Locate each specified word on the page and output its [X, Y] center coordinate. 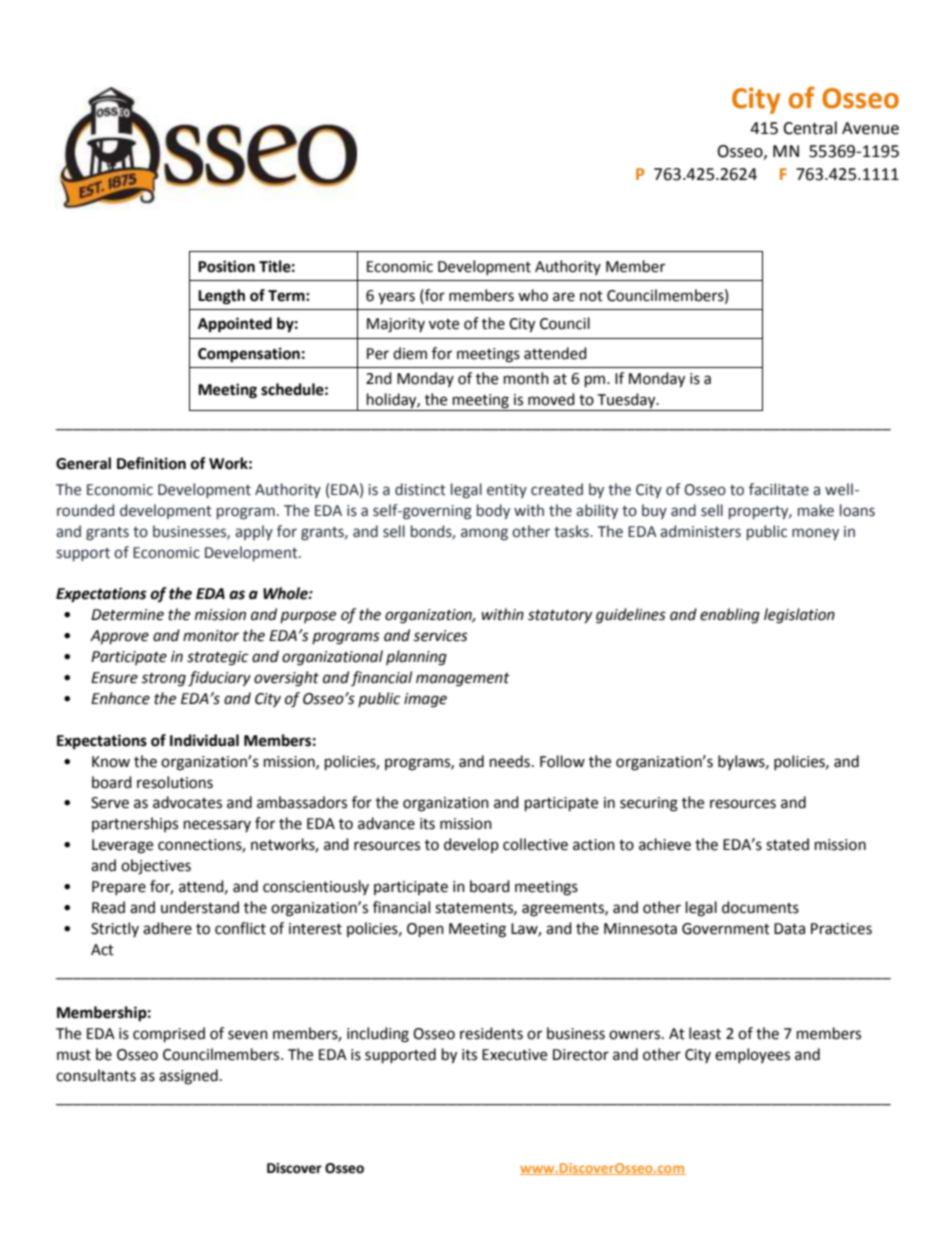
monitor [211, 636]
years [396, 298]
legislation [799, 616]
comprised [169, 1035]
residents [491, 1033]
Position [226, 266]
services [441, 636]
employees [752, 1055]
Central [810, 128]
